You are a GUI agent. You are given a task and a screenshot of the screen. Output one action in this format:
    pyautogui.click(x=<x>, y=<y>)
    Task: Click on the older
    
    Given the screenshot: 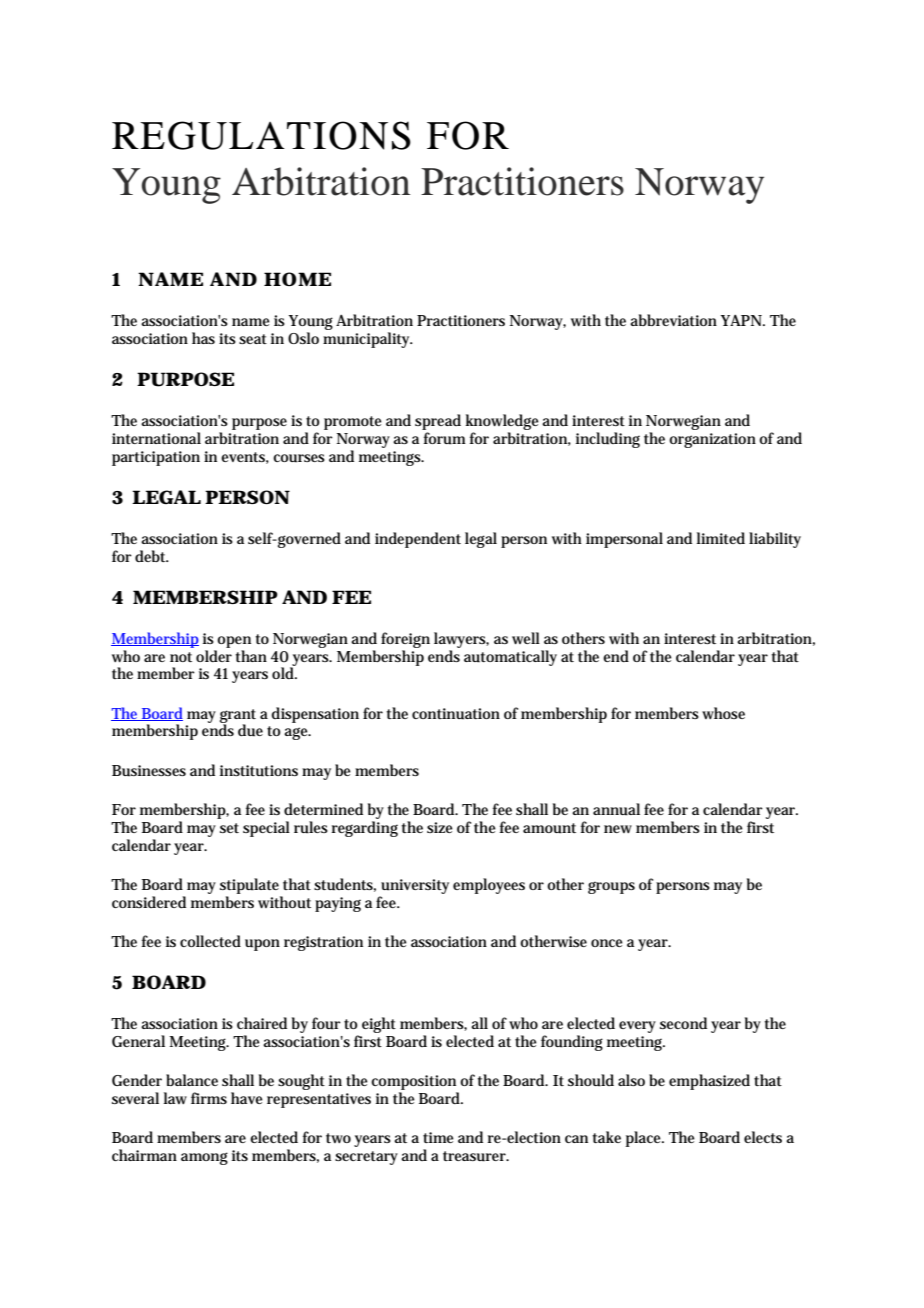 What is the action you would take?
    pyautogui.click(x=214, y=656)
